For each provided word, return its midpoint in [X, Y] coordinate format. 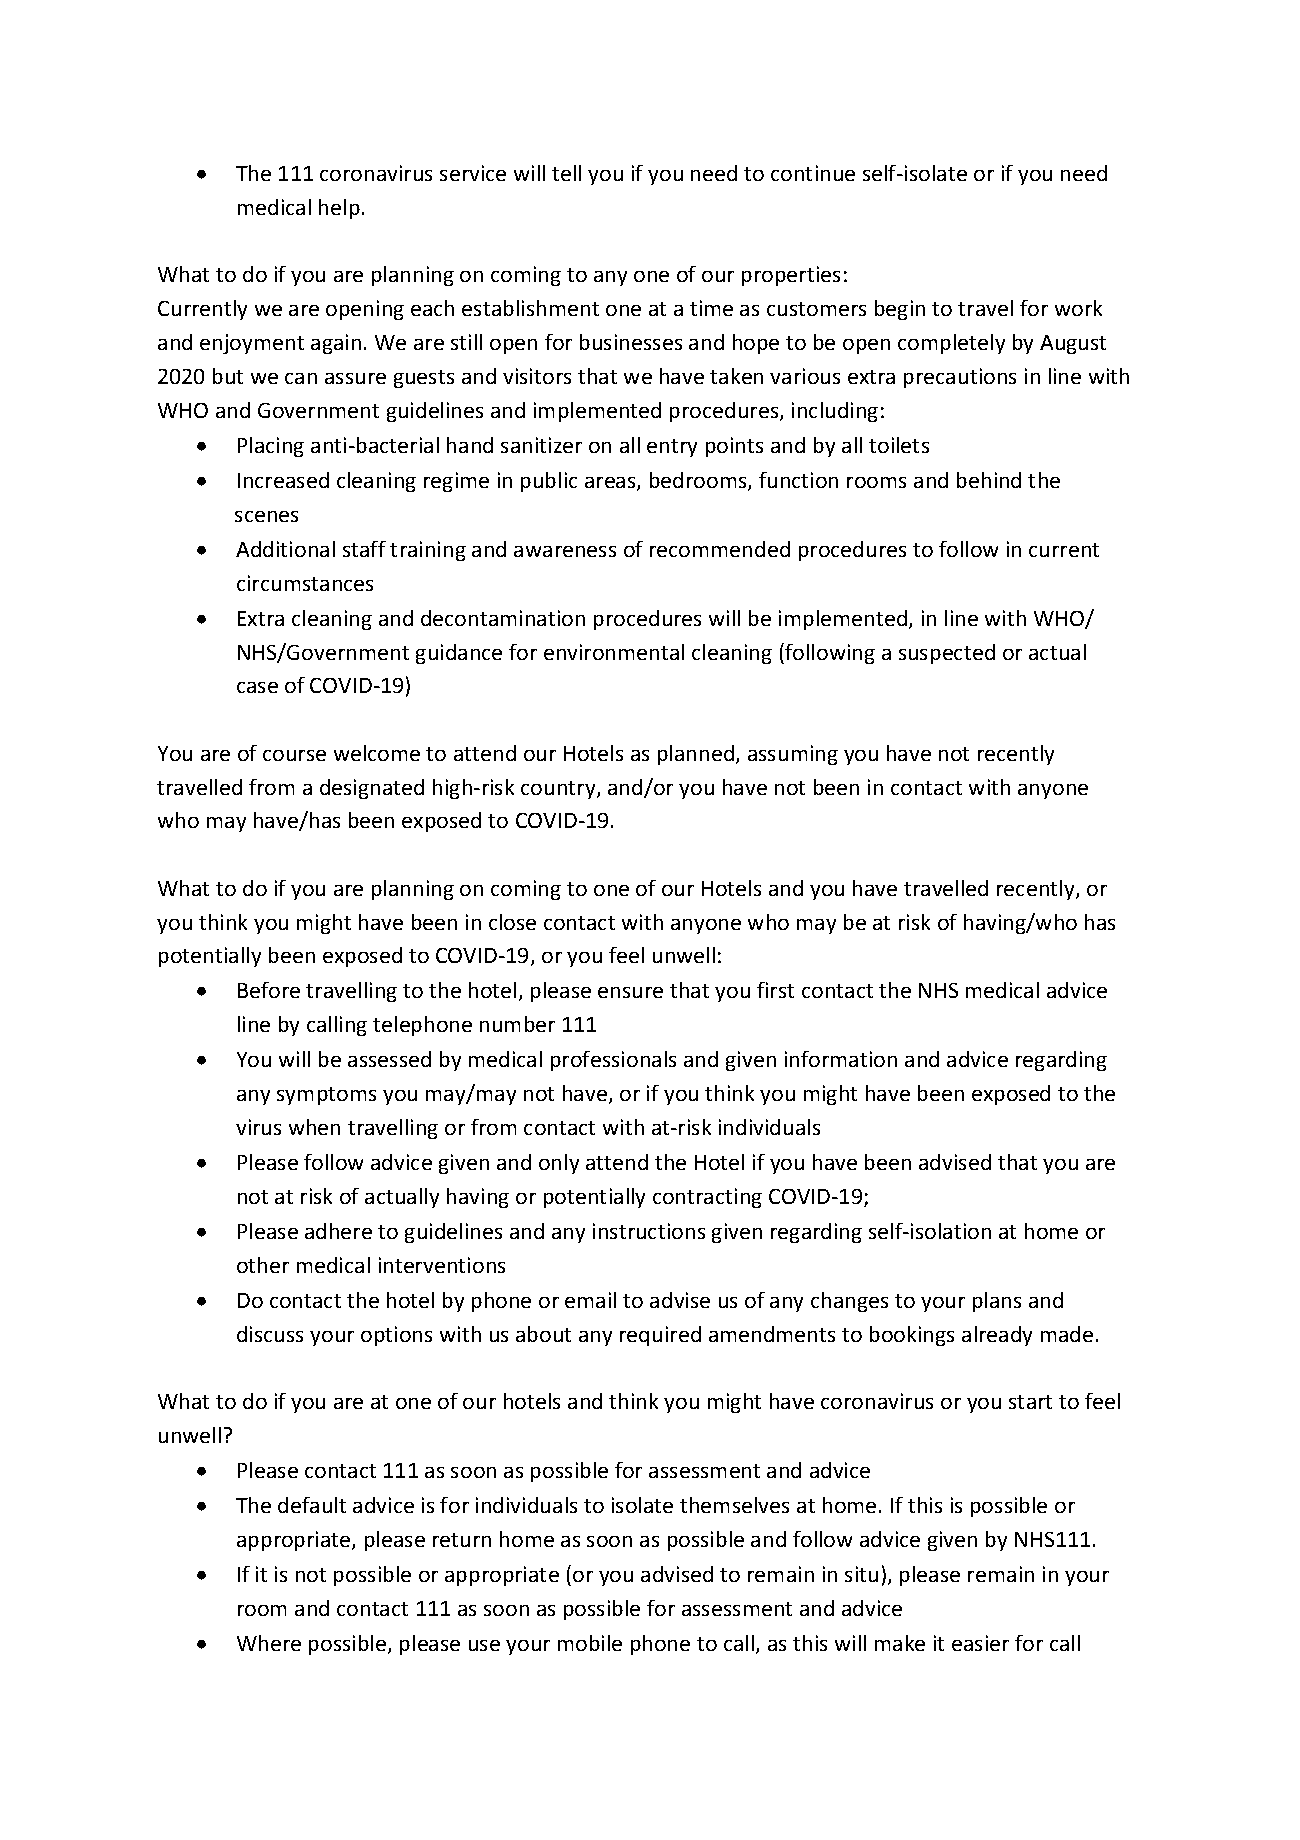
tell [566, 173]
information [841, 1059]
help [339, 209]
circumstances [305, 583]
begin [900, 310]
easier [980, 1643]
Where [269, 1643]
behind [989, 480]
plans [997, 1302]
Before [269, 990]
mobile [590, 1643]
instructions [649, 1231]
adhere [338, 1231]
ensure [630, 992]
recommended [720, 549]
